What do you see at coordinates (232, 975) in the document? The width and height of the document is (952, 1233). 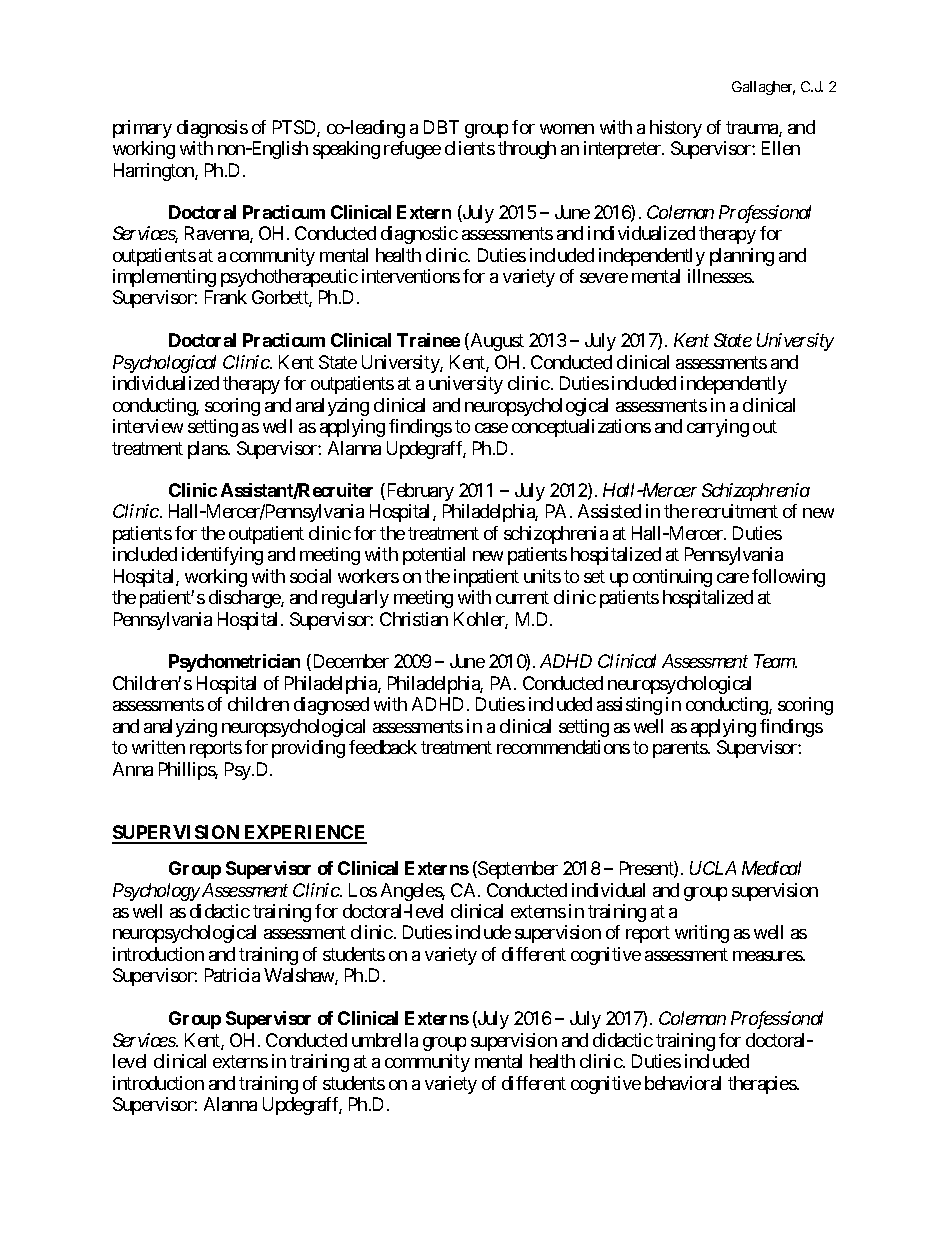 I see `Patricia` at bounding box center [232, 975].
